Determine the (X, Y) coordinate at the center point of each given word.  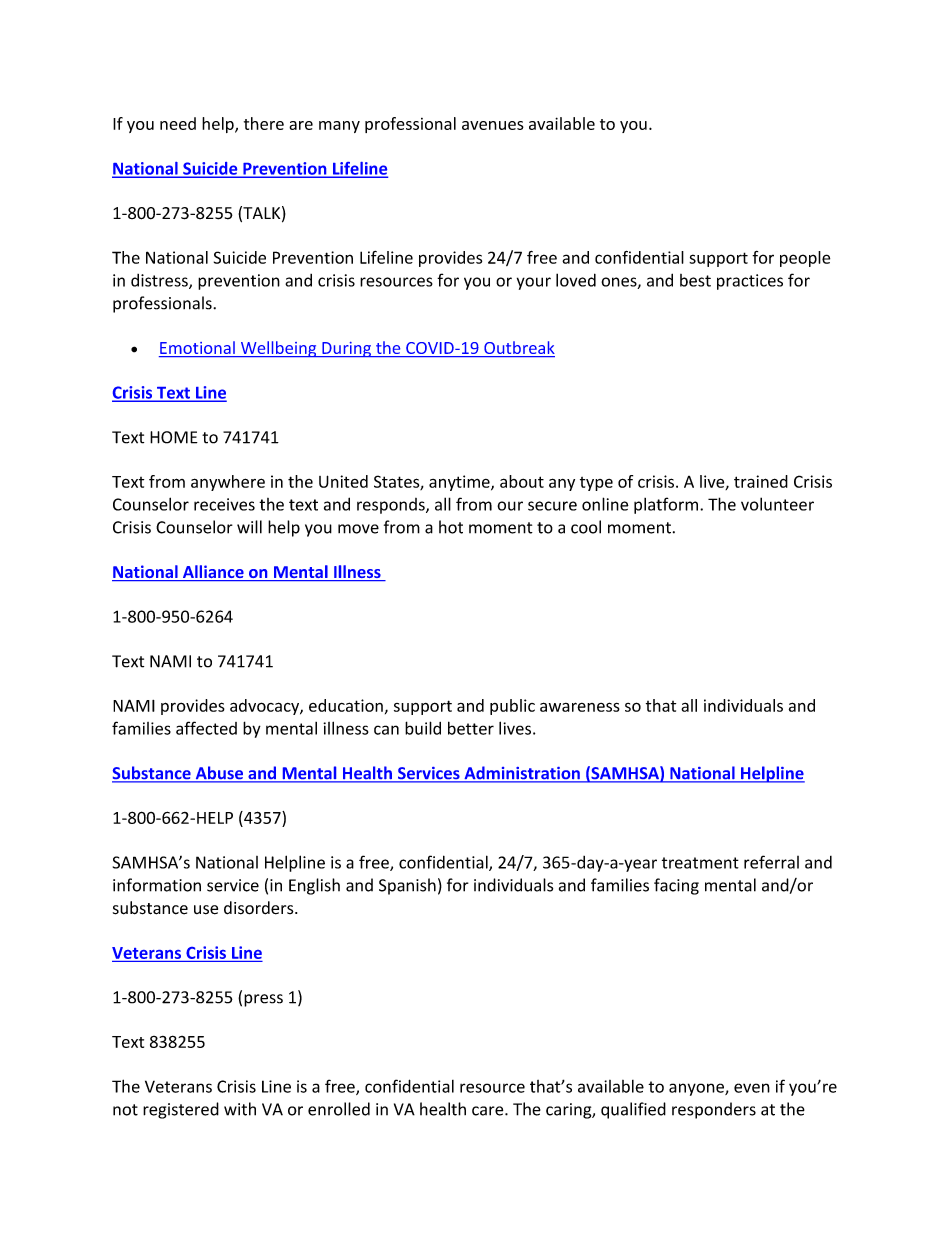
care (489, 1111)
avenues (493, 125)
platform (666, 505)
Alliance (213, 573)
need (178, 123)
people (805, 259)
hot (451, 527)
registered (181, 1110)
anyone (697, 1089)
